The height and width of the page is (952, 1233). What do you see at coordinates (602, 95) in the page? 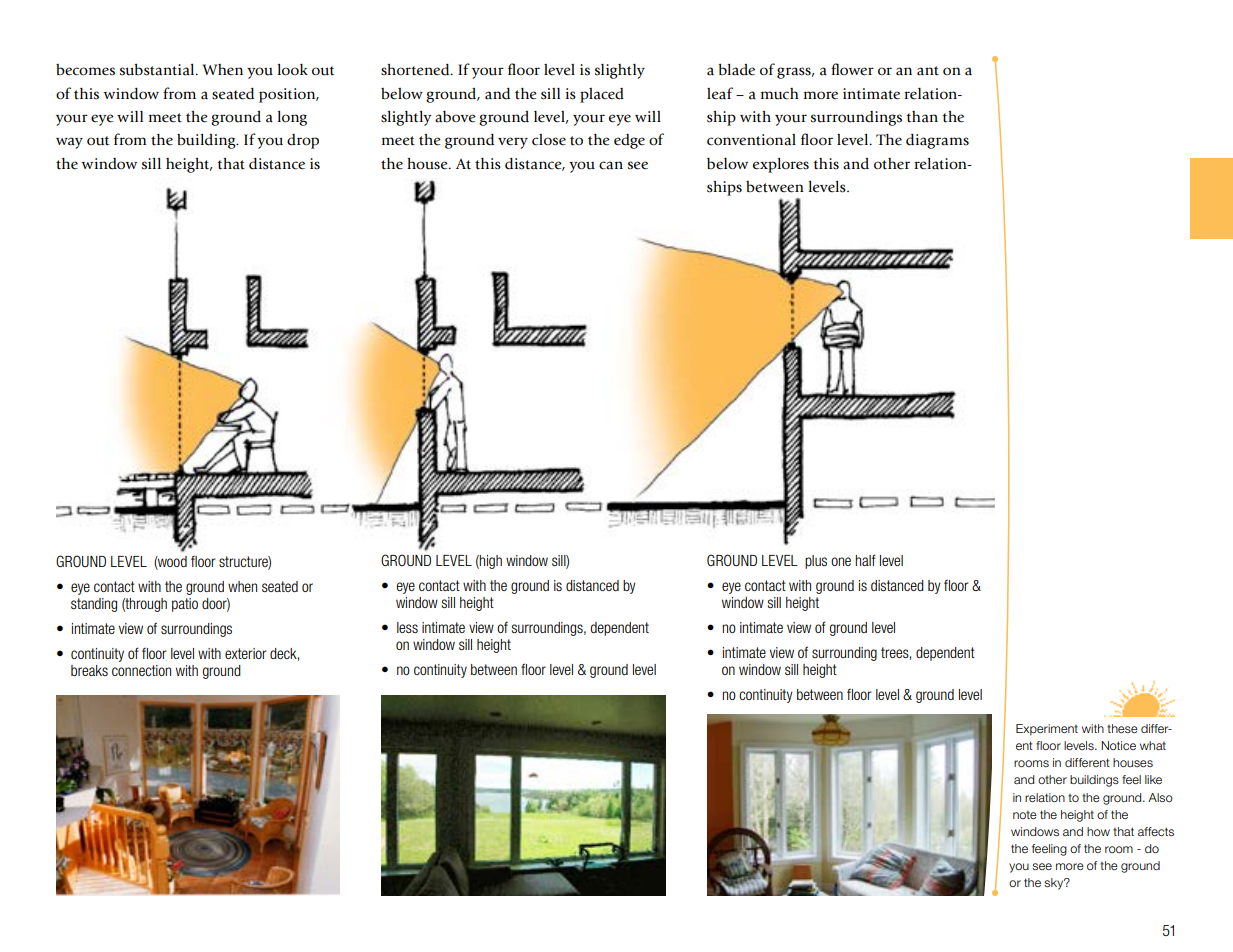
I see `placed` at bounding box center [602, 95].
